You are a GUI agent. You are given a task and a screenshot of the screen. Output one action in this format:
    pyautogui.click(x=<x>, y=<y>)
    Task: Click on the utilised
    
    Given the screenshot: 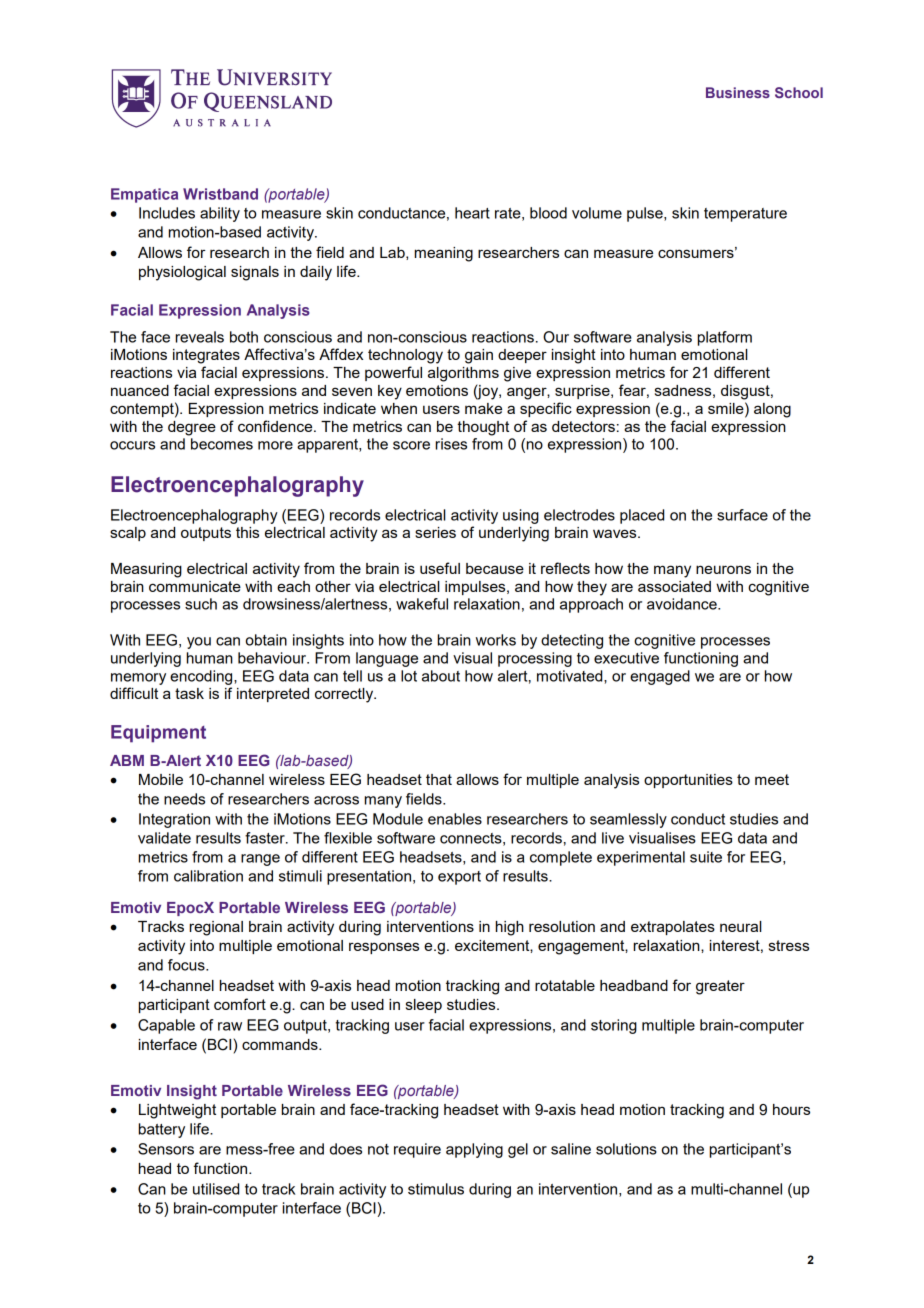 What is the action you would take?
    pyautogui.click(x=216, y=1189)
